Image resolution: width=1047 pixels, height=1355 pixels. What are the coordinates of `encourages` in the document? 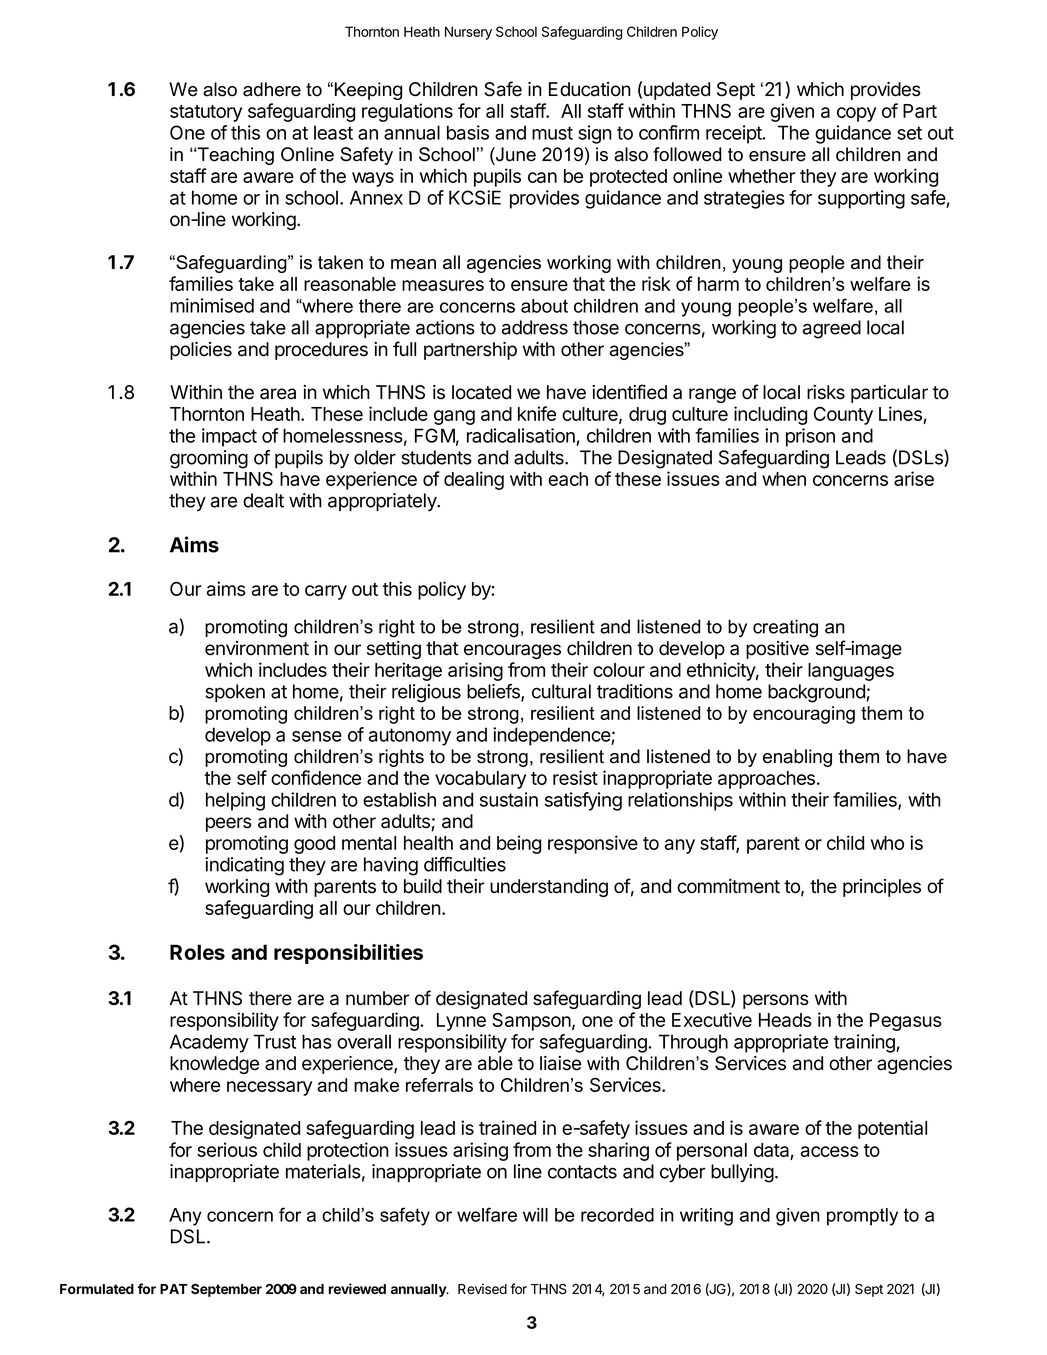 It's located at (512, 651).
